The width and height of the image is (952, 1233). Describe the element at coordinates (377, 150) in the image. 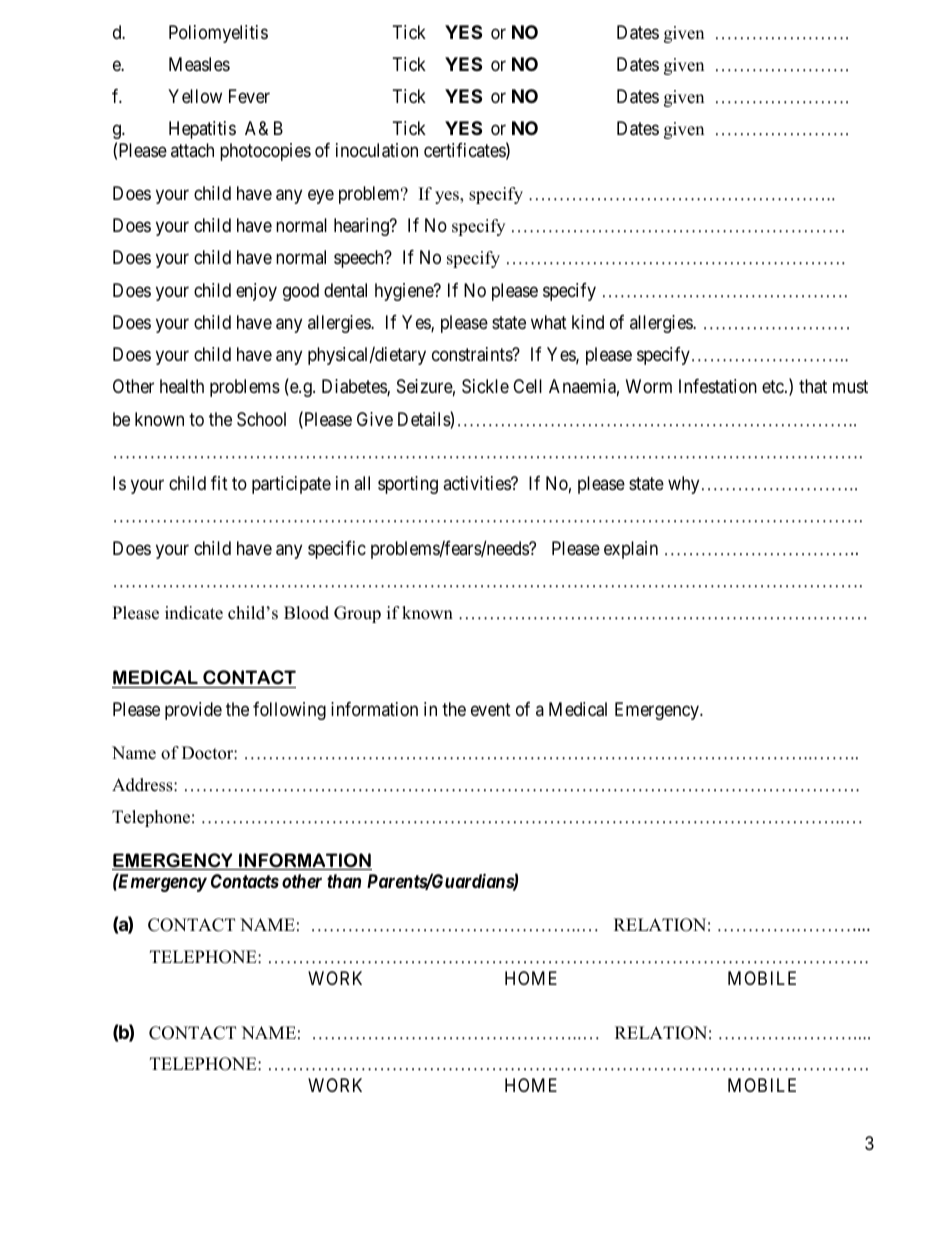

I see `inoculation` at that location.
